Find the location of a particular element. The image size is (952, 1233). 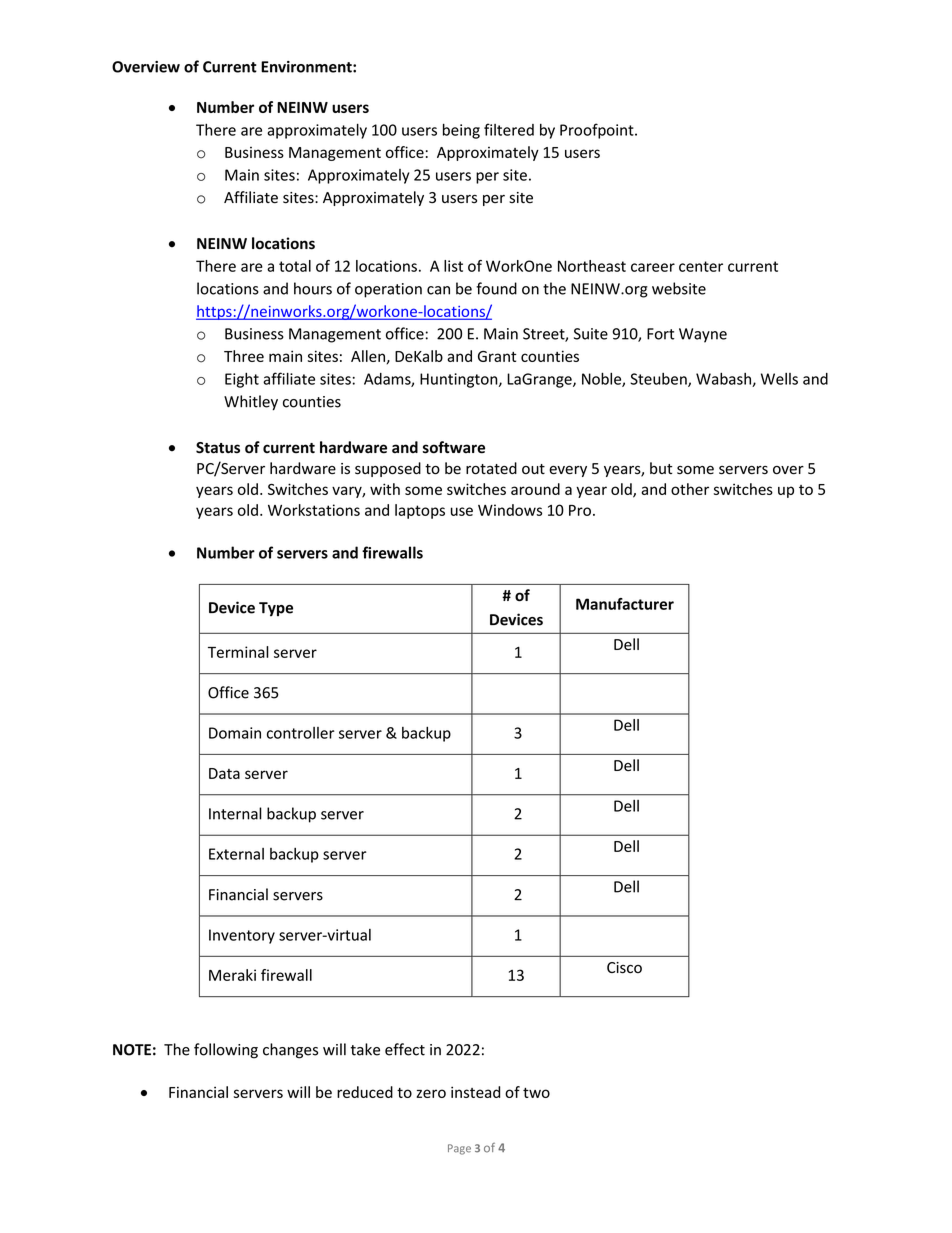

center is located at coordinates (701, 266).
